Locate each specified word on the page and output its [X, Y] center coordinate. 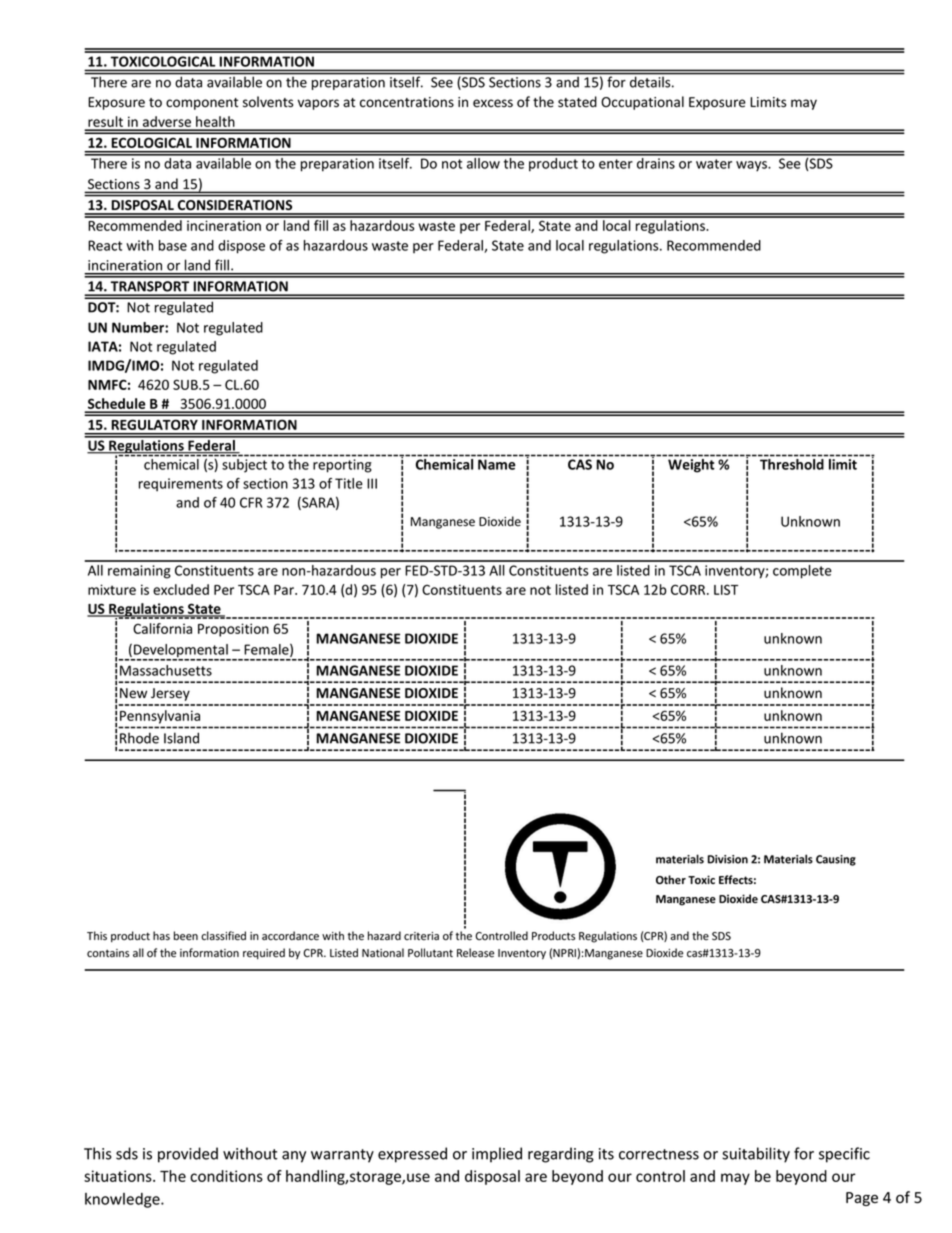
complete [802, 572]
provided [188, 1155]
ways [753, 166]
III [372, 483]
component [202, 104]
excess [493, 103]
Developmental [181, 652]
